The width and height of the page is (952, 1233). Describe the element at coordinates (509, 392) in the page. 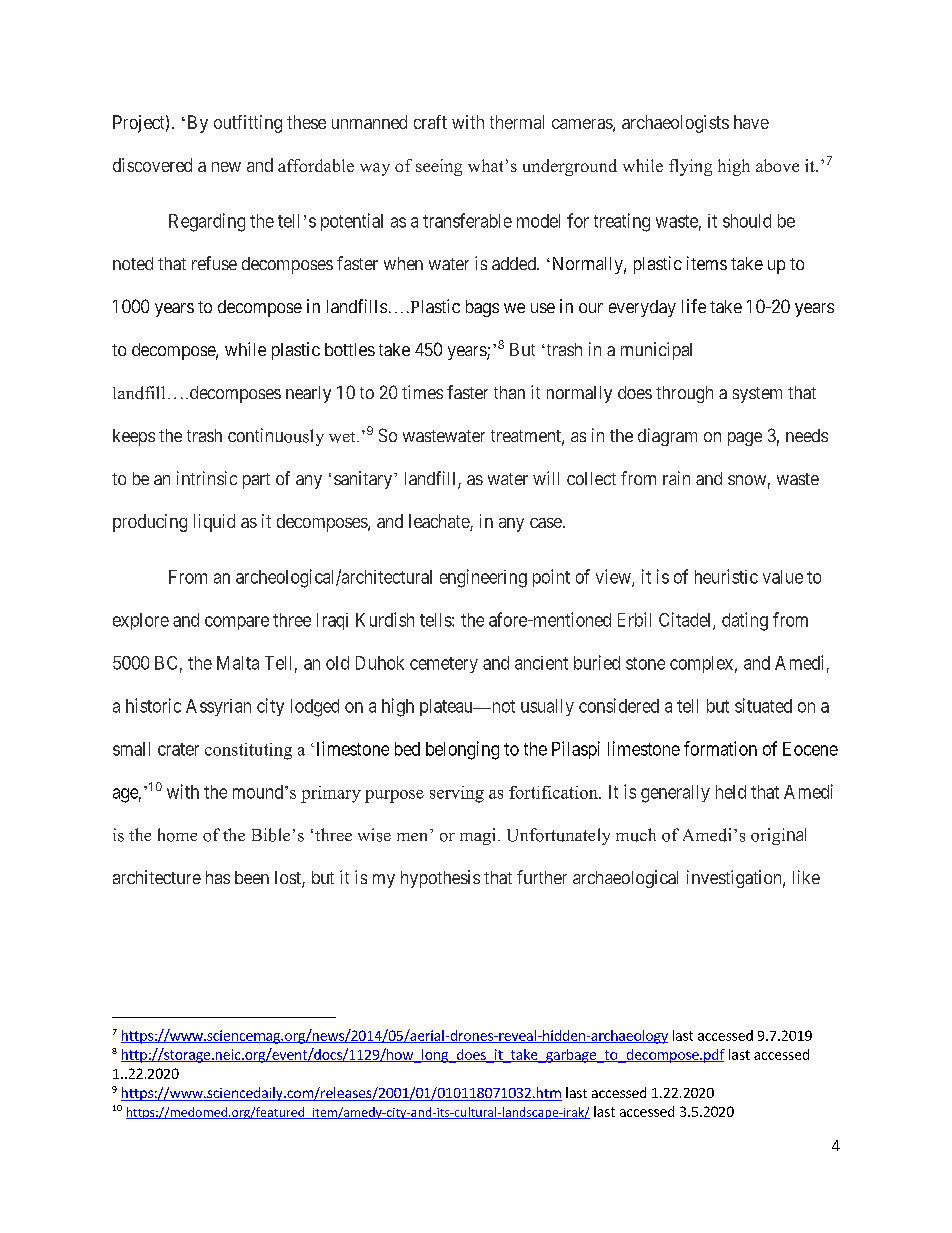

I see `than` at that location.
